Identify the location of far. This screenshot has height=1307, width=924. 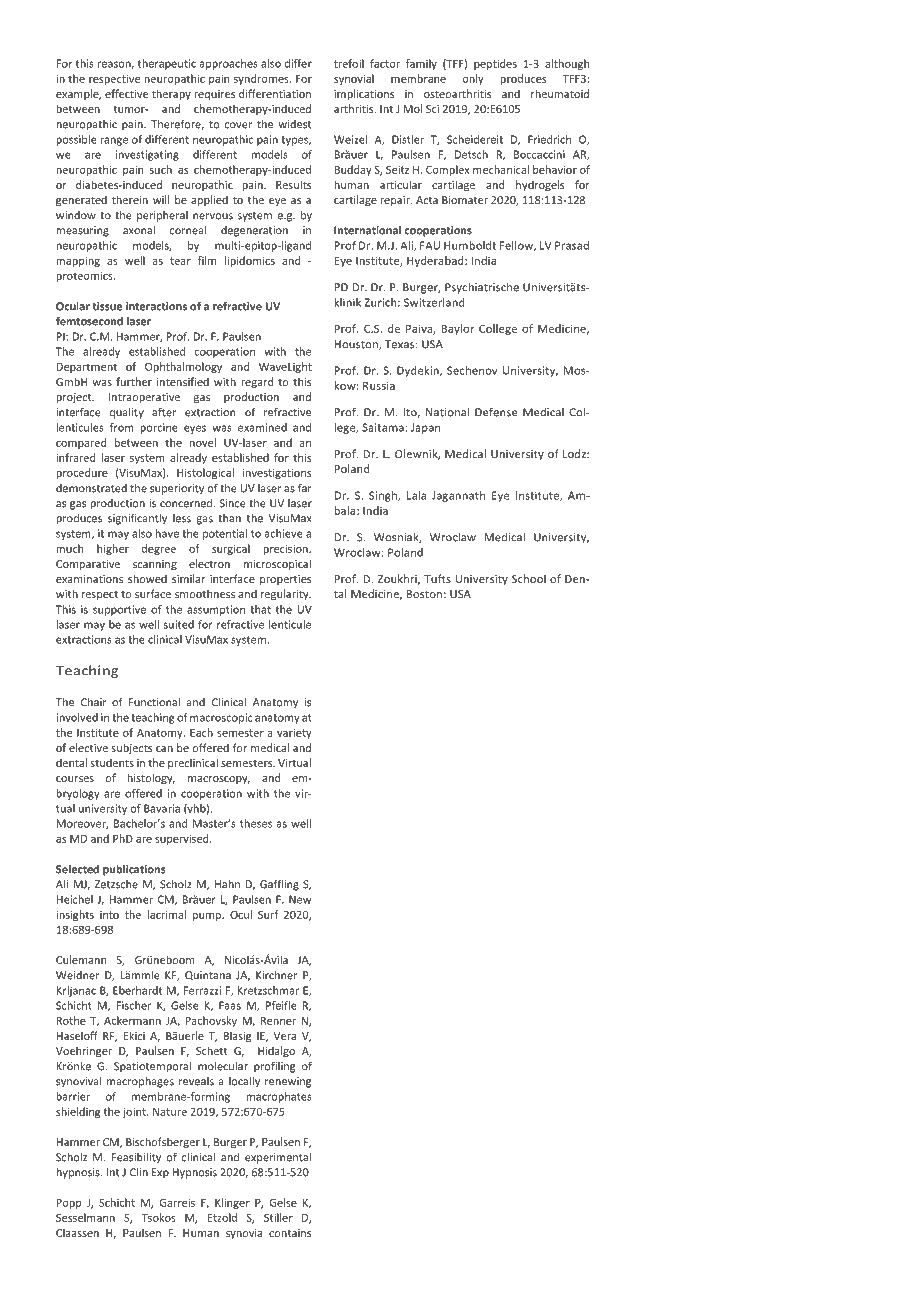
(305, 488).
